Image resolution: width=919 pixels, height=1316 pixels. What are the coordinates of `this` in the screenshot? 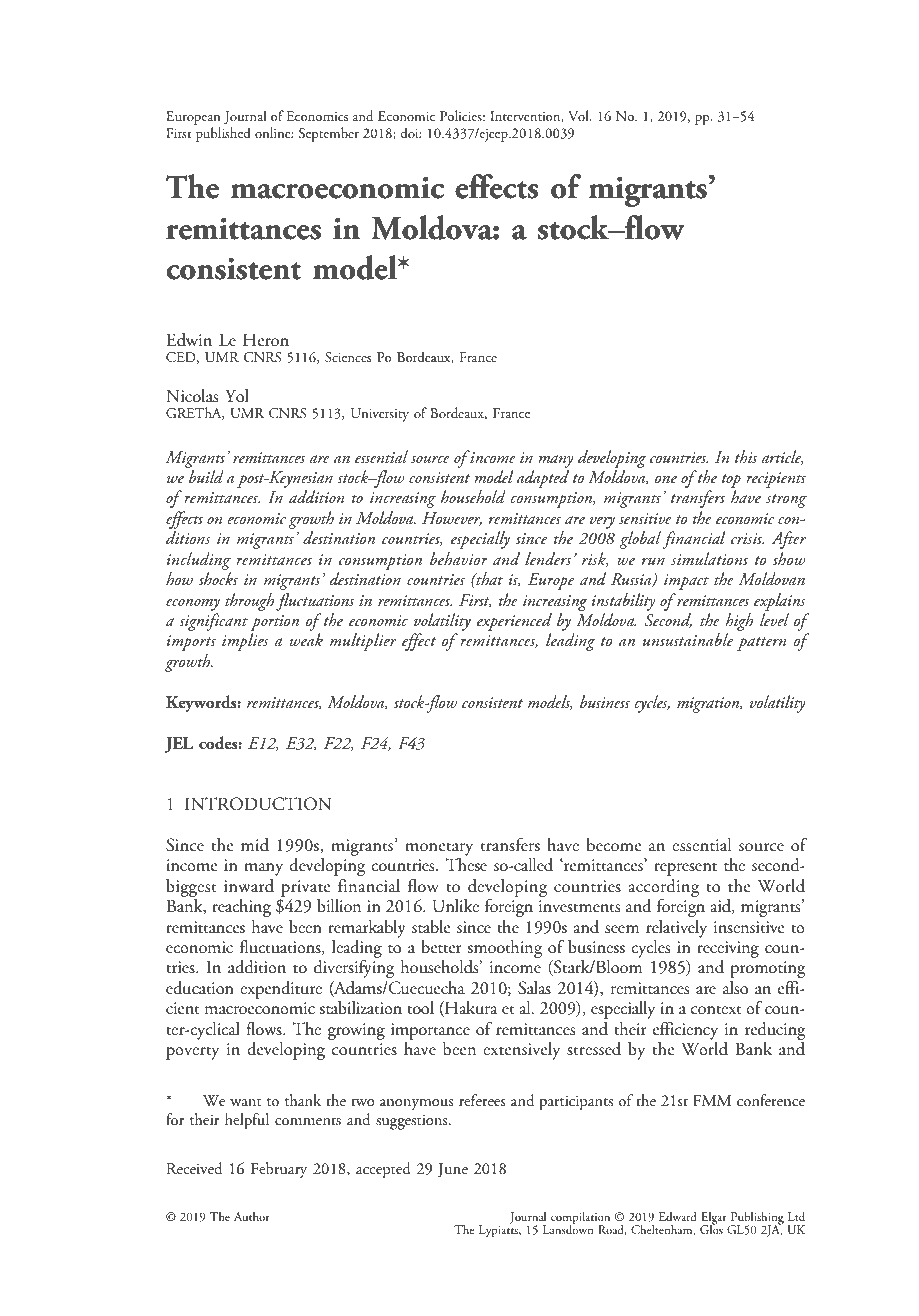 It's located at (746, 456).
